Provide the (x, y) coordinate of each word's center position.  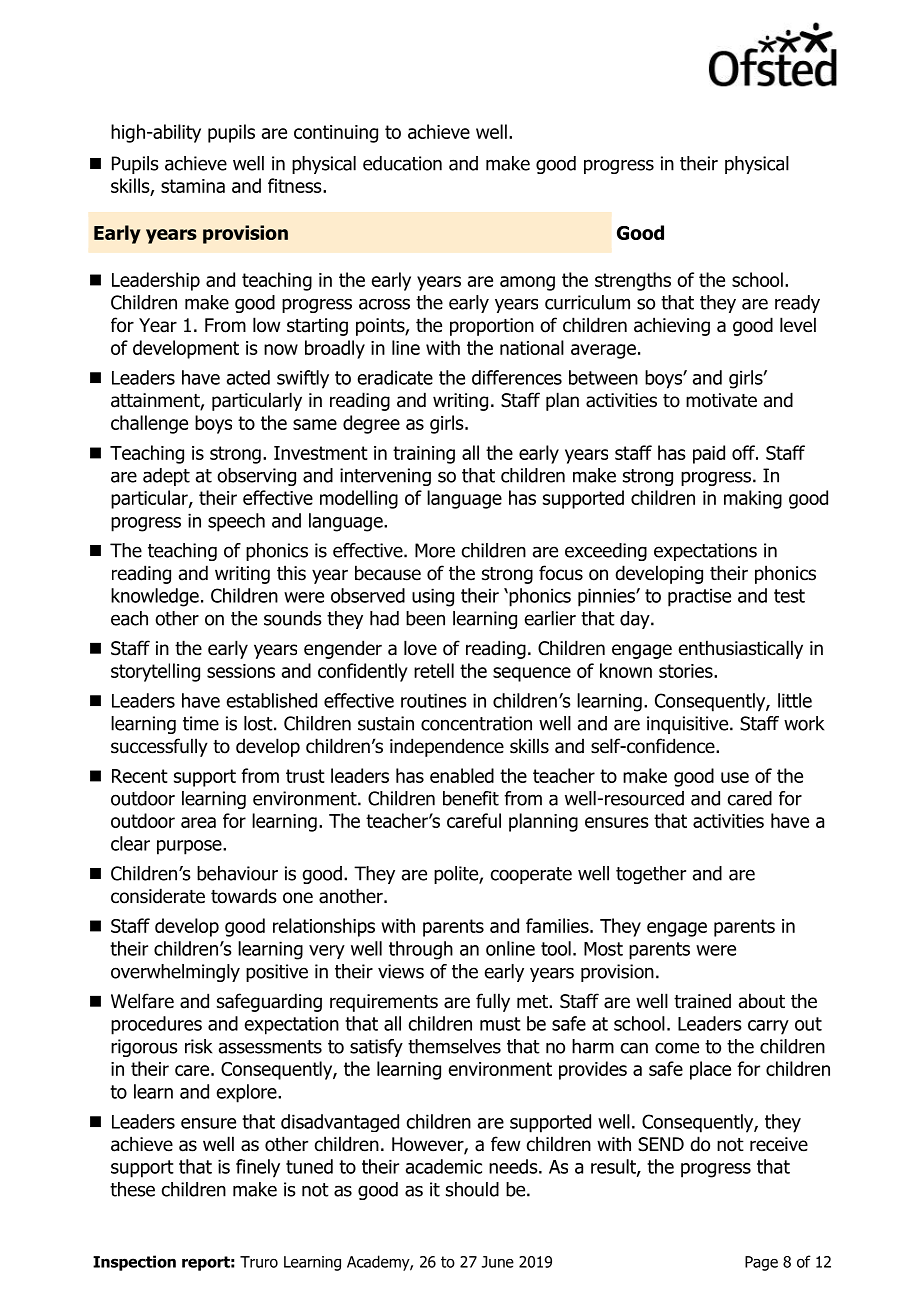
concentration (476, 723)
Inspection (134, 1263)
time (201, 723)
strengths (633, 281)
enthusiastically (741, 649)
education (402, 163)
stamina (193, 186)
